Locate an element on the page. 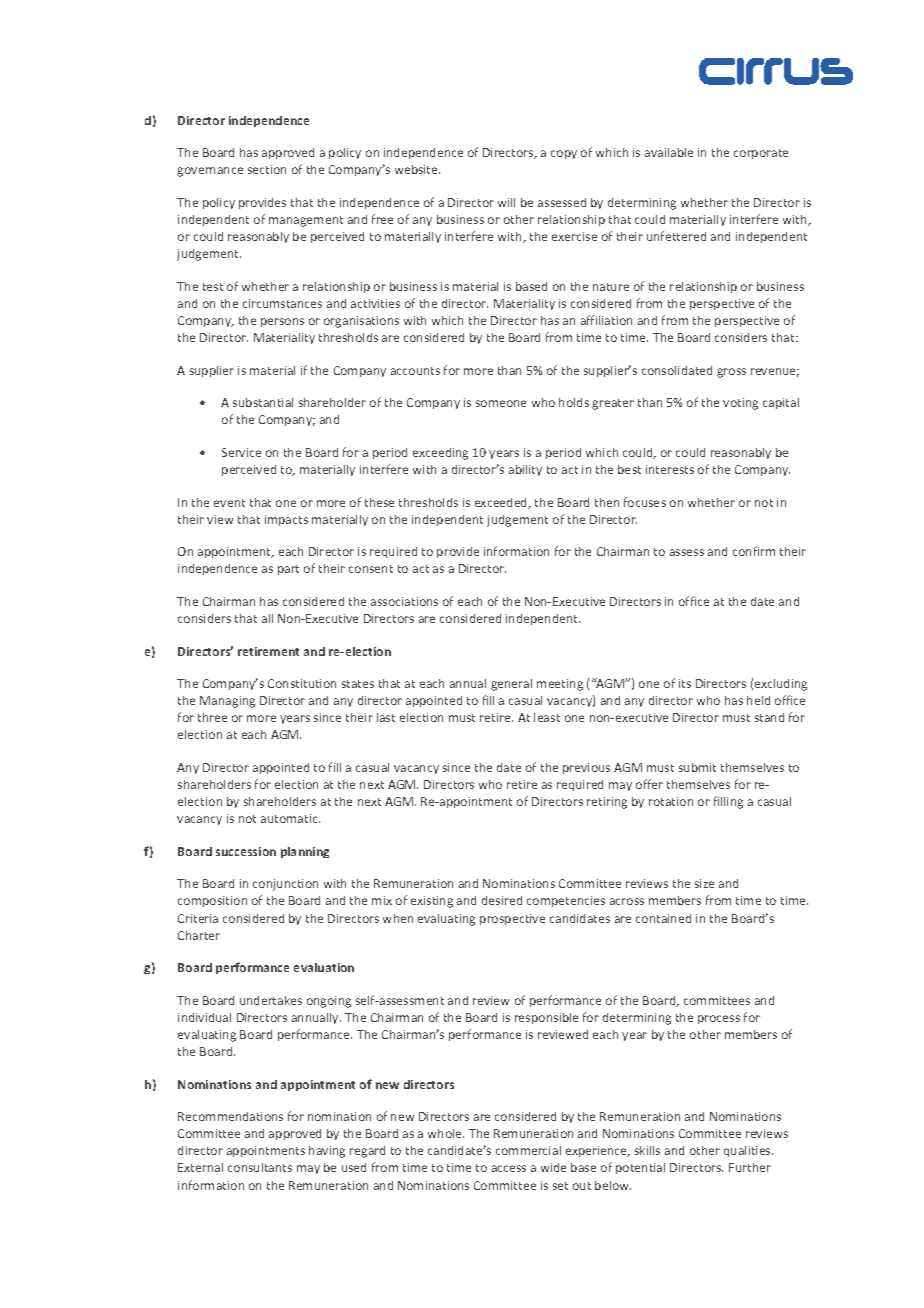  will is located at coordinates (506, 202).
